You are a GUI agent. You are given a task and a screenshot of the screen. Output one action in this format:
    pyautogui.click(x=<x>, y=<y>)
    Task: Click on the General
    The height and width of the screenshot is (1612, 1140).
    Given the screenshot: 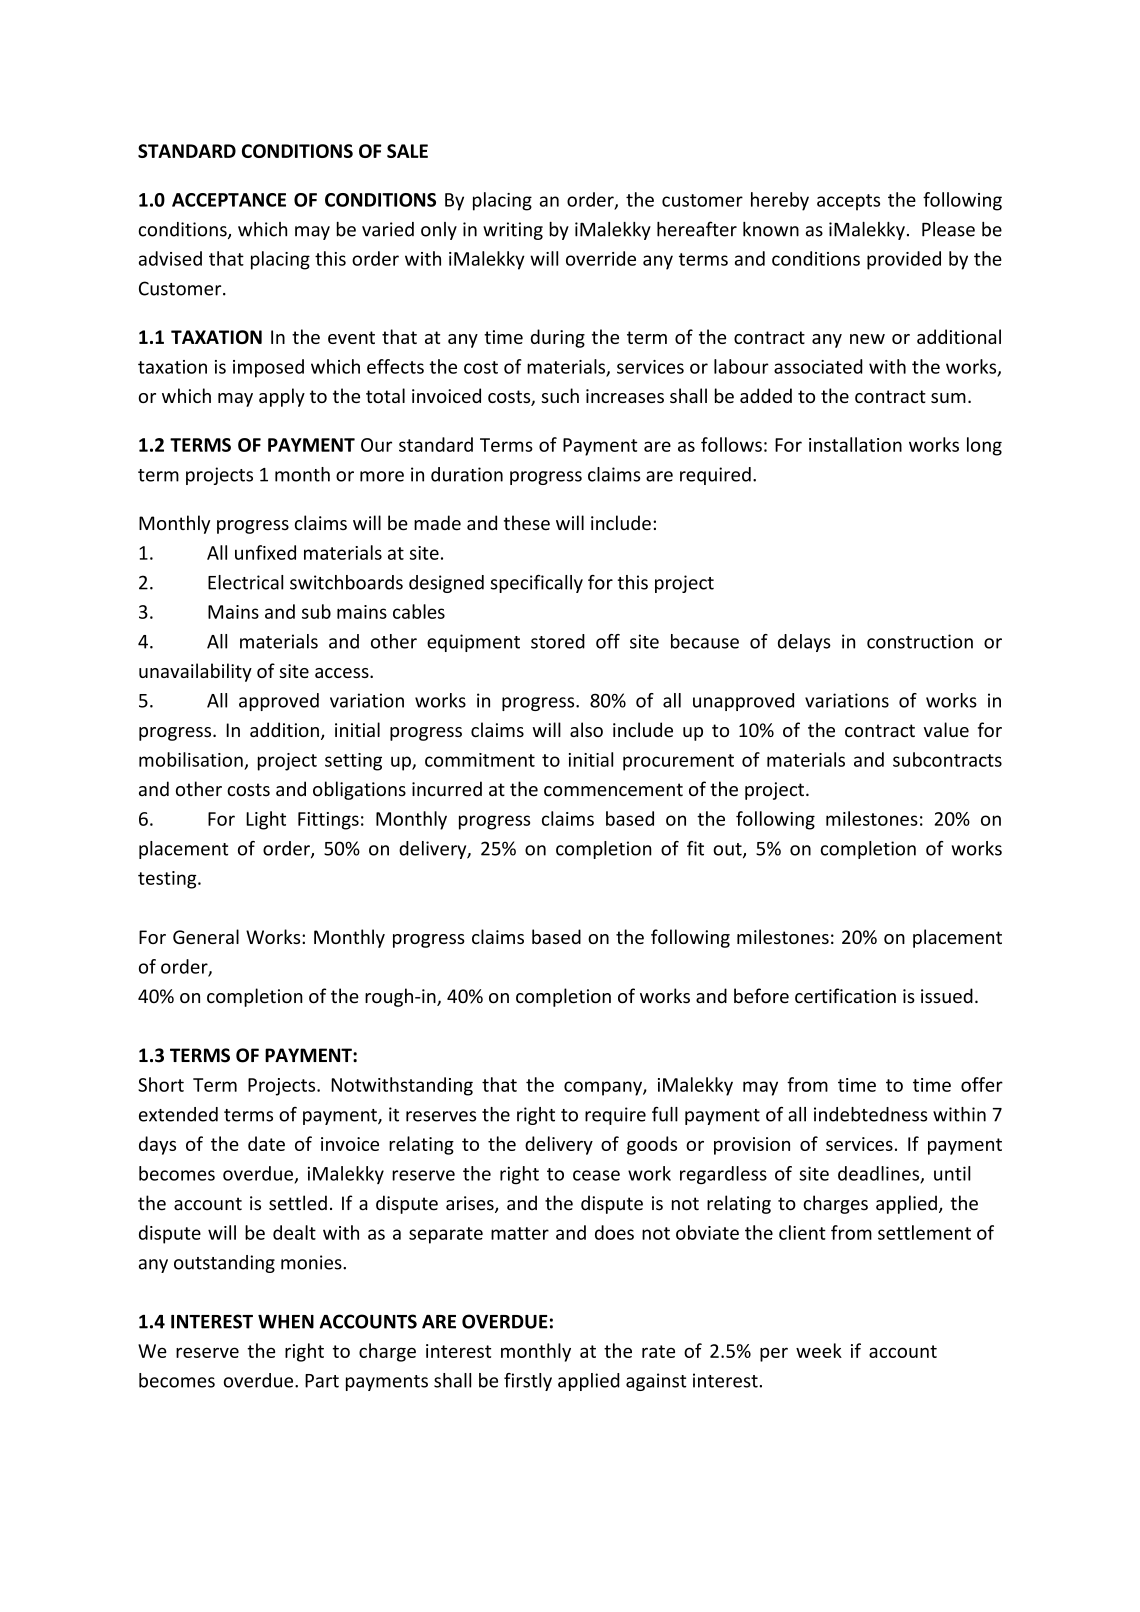 What is the action you would take?
    pyautogui.click(x=206, y=936)
